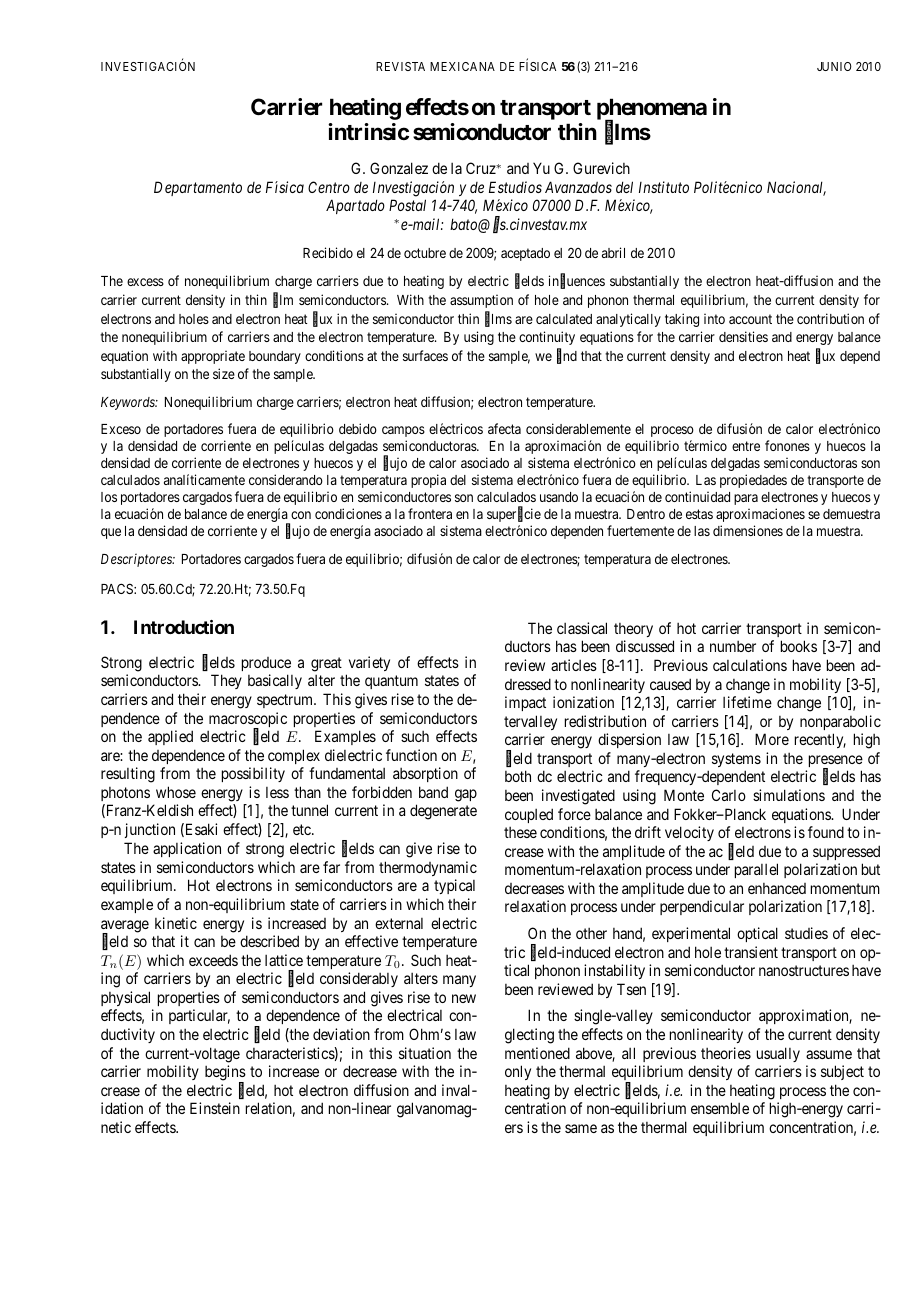  Describe the element at coordinates (736, 760) in the document. I see `systems` at that location.
